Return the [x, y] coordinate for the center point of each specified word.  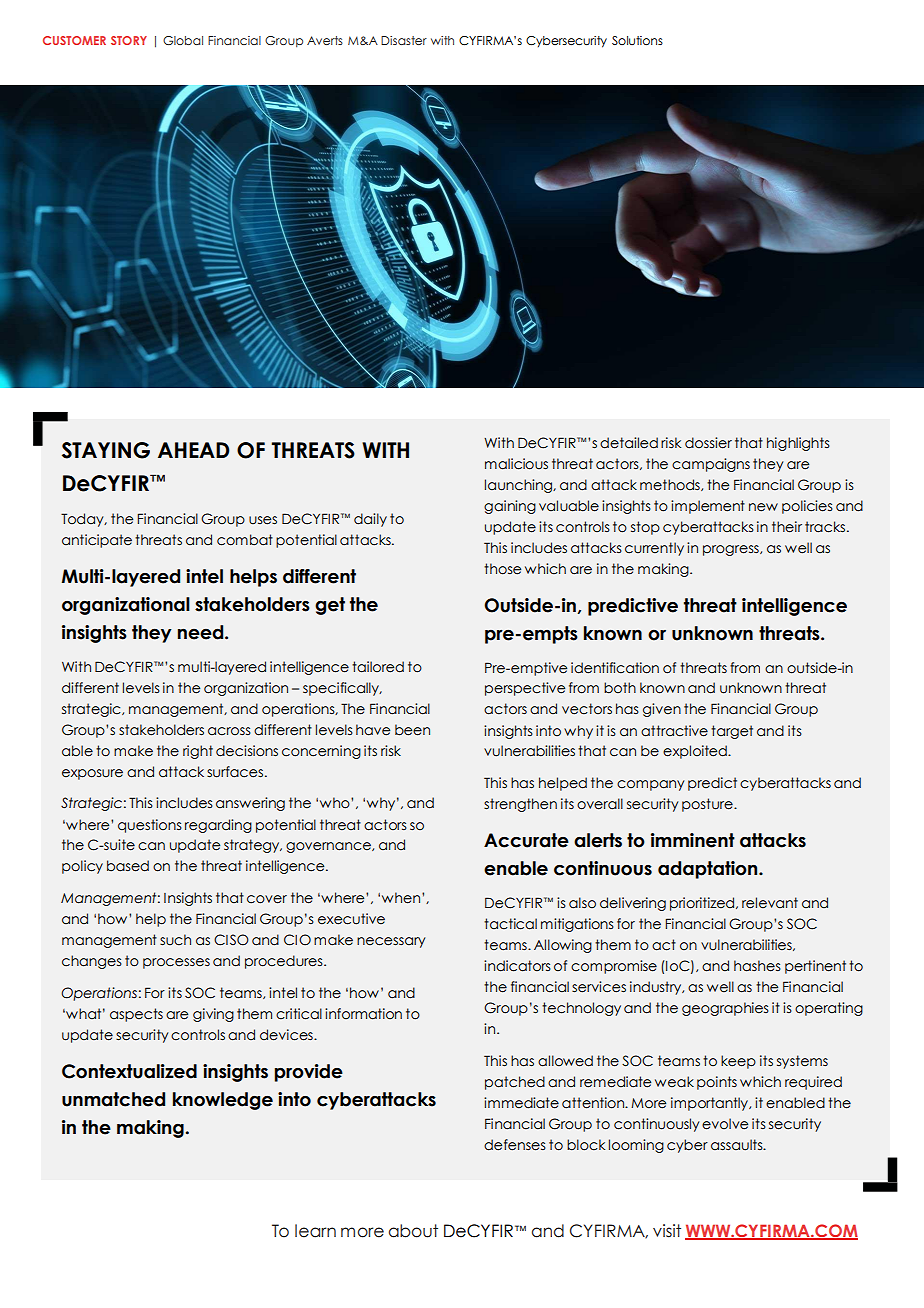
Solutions [637, 40]
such [175, 940]
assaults [738, 1145]
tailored [378, 667]
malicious [516, 464]
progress [732, 550]
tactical [510, 924]
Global [183, 40]
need [202, 632]
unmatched [113, 1099]
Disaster [404, 40]
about [413, 1231]
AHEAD [194, 450]
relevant [770, 903]
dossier [708, 443]
